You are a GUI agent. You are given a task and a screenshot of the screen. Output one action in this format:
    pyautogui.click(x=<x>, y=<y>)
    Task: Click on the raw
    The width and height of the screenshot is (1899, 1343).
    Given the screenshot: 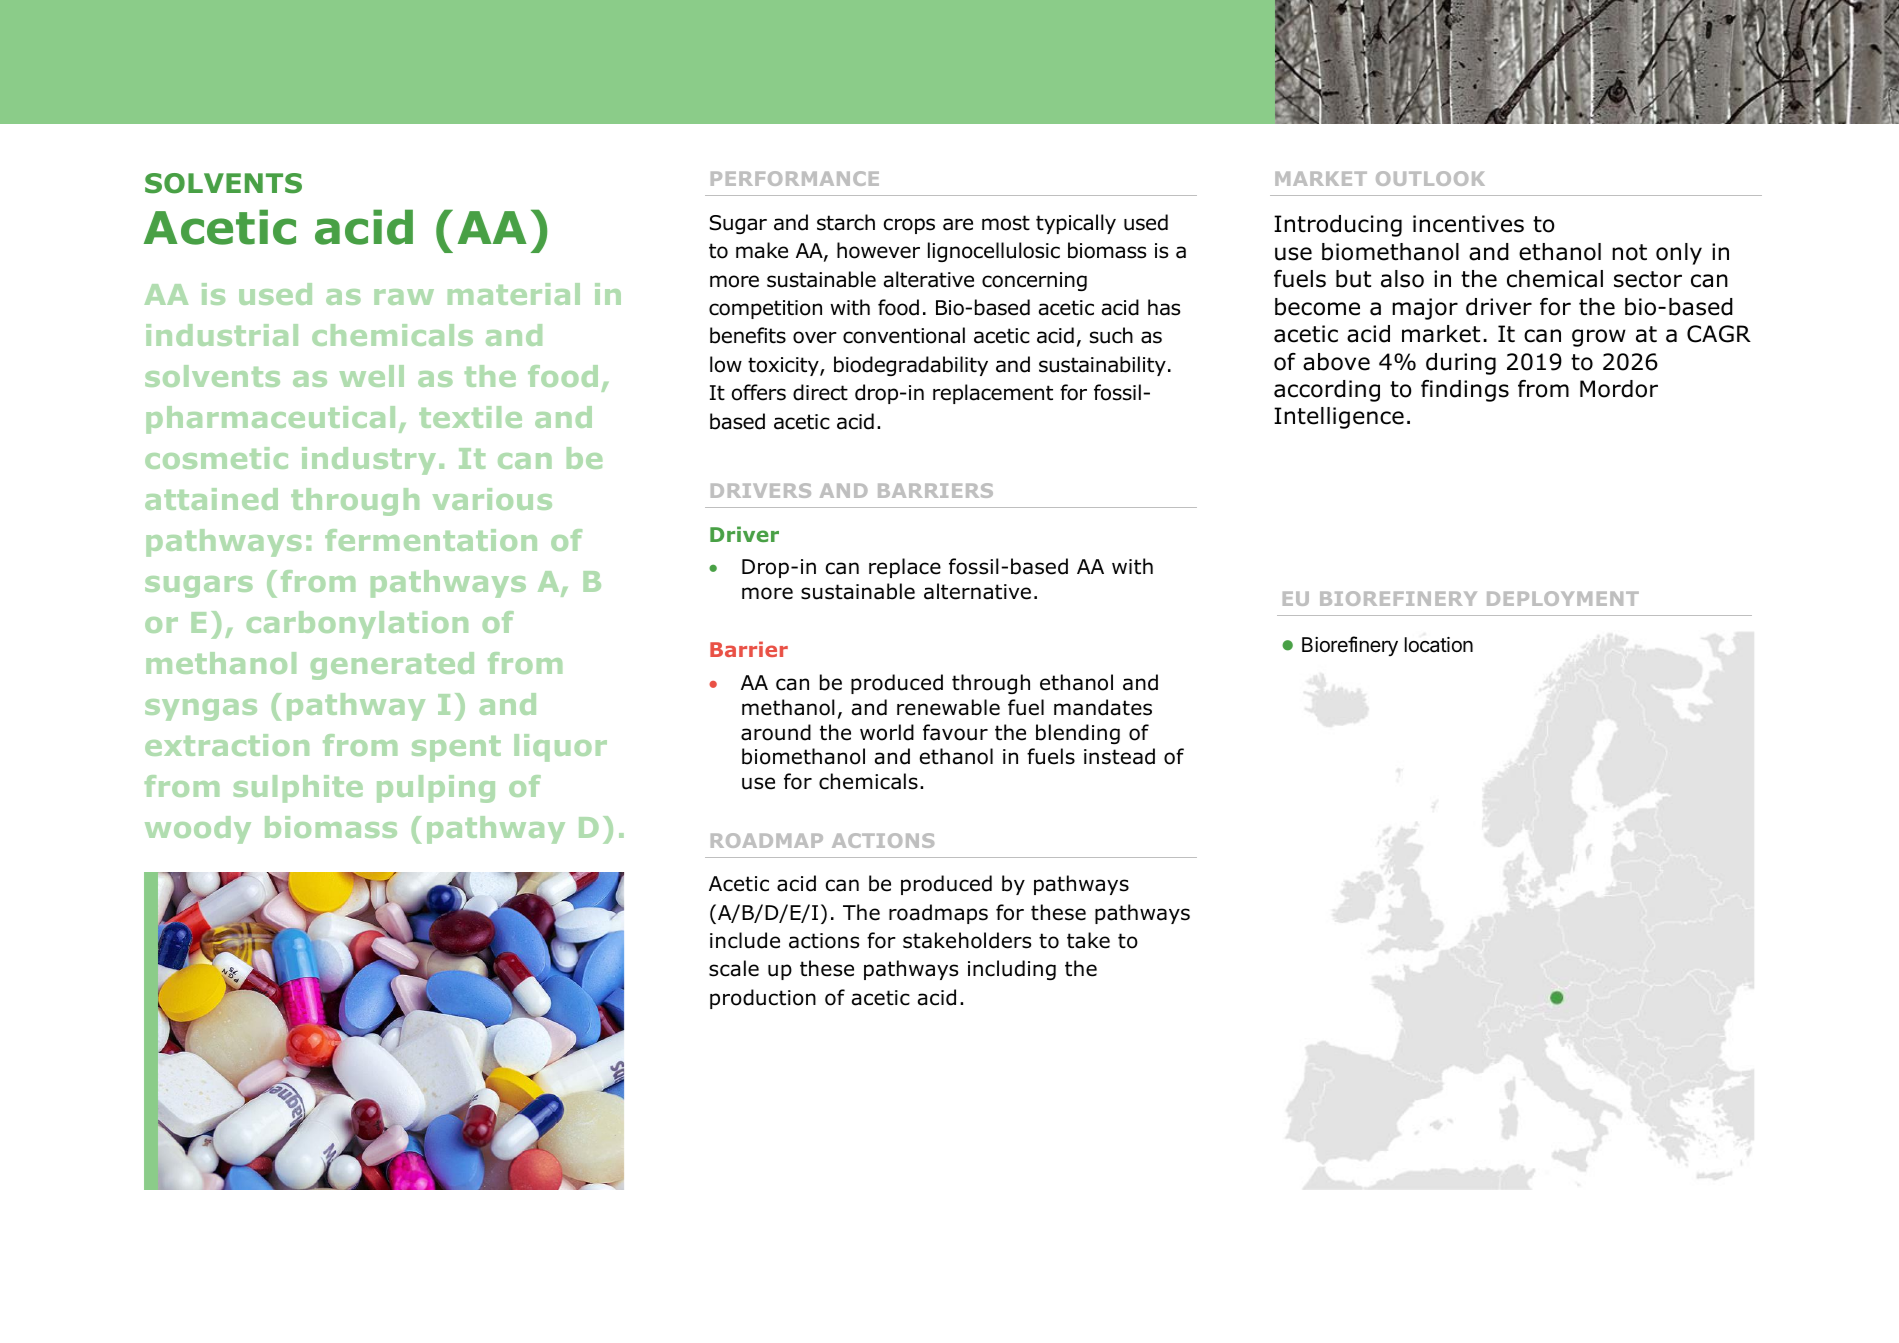 What is the action you would take?
    pyautogui.click(x=404, y=297)
